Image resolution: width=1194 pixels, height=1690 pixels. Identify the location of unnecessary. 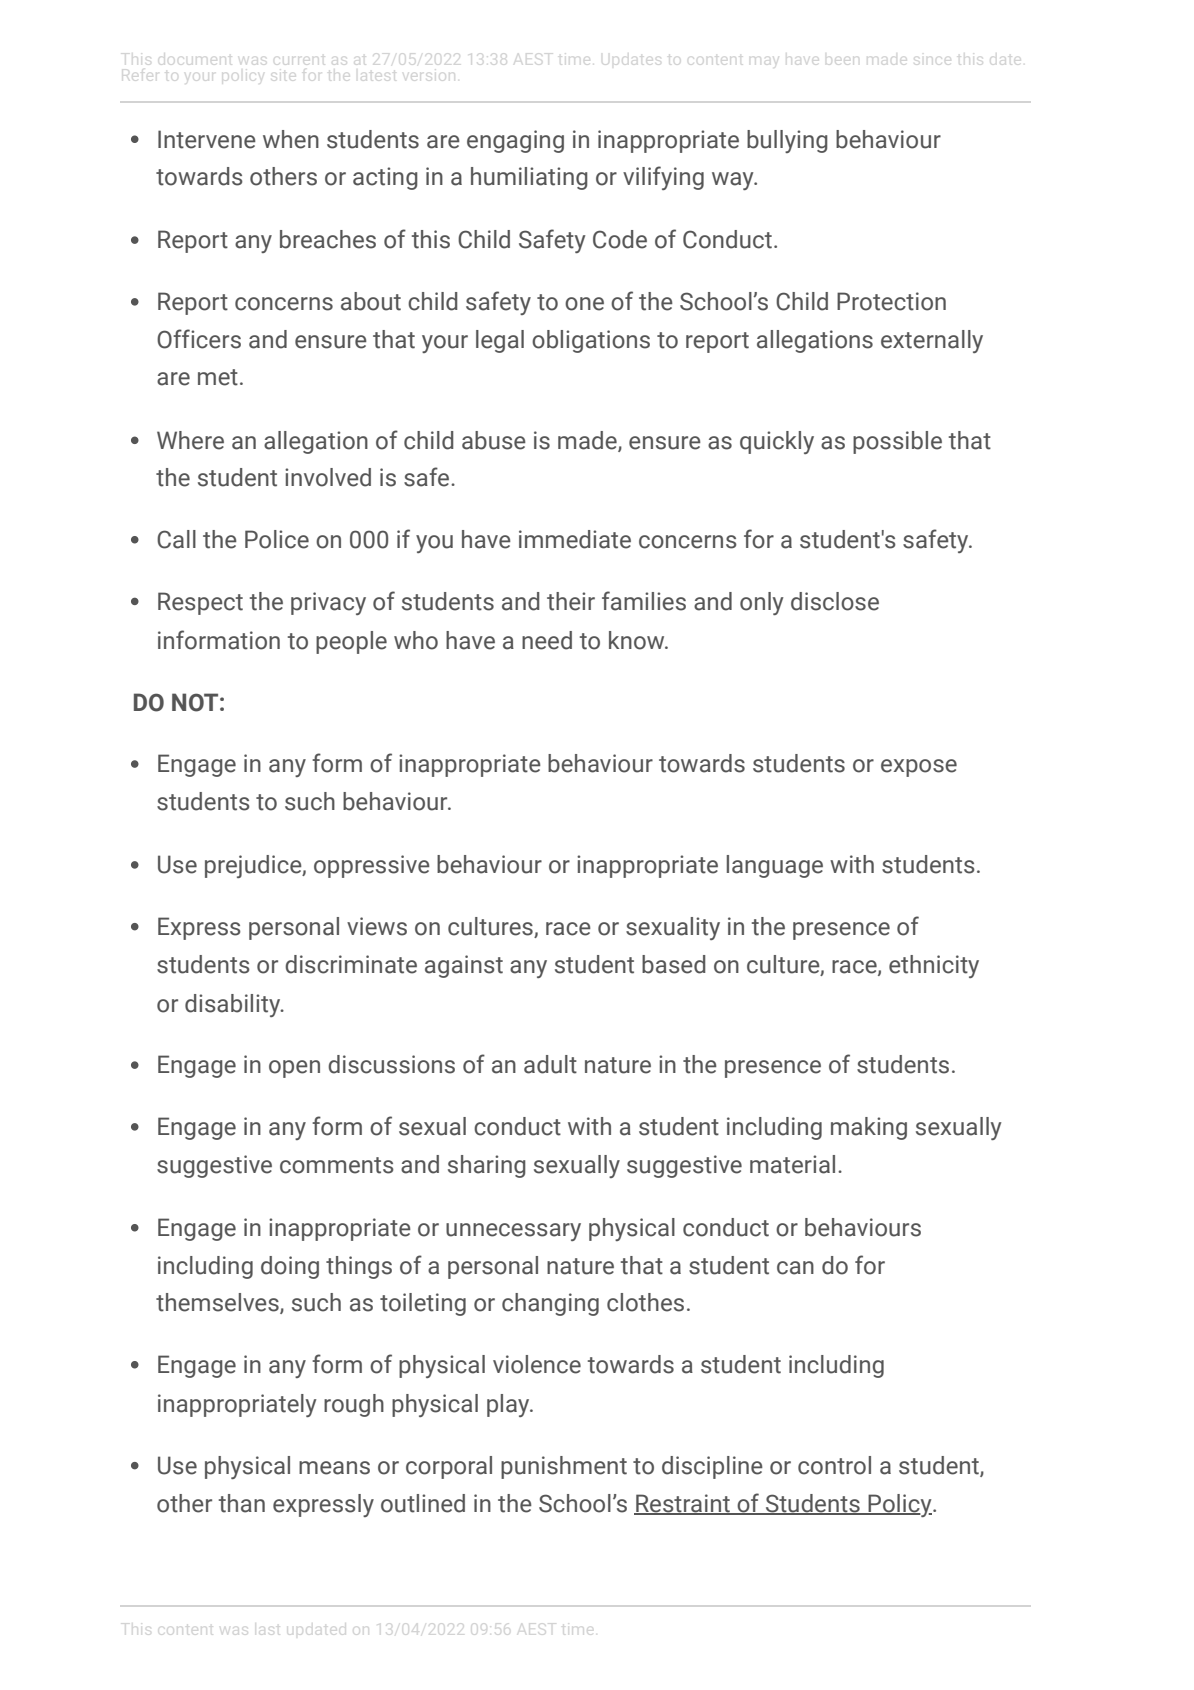
(513, 1232).
